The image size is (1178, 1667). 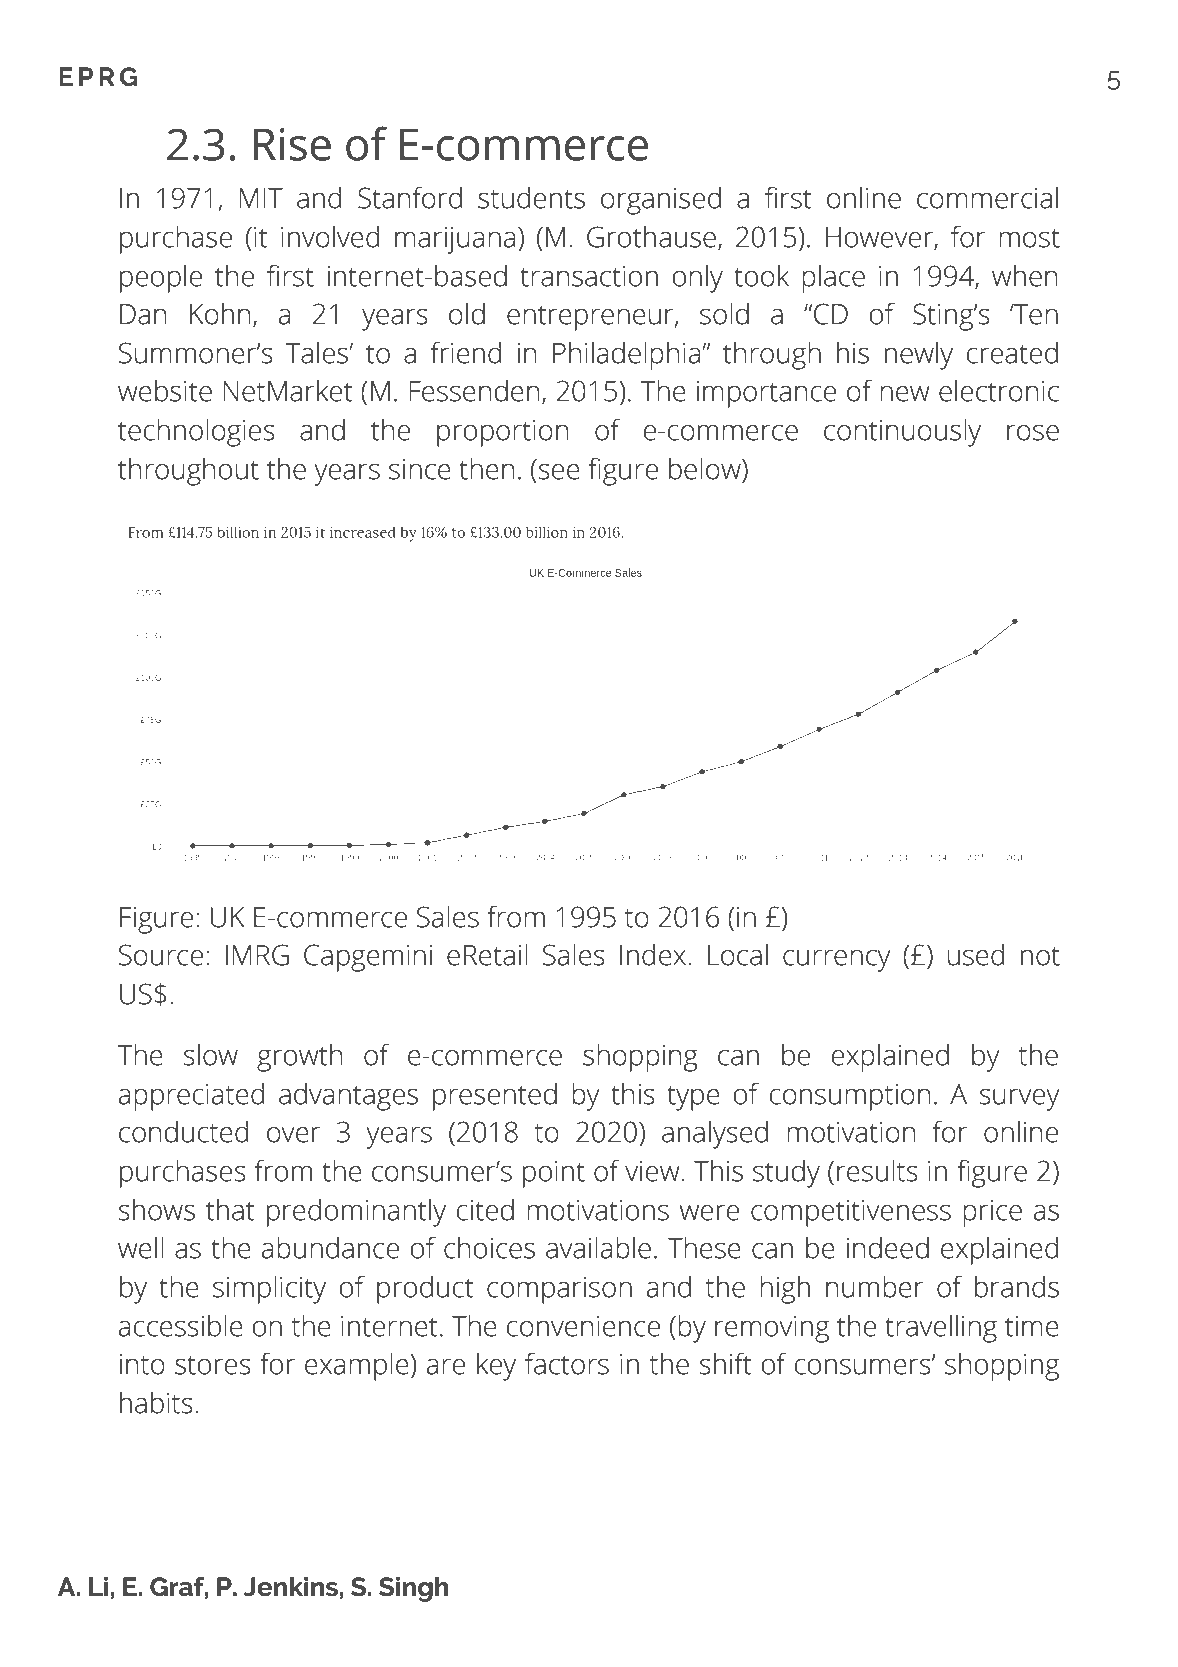 What do you see at coordinates (413, 1589) in the screenshot?
I see `Singh` at bounding box center [413, 1589].
